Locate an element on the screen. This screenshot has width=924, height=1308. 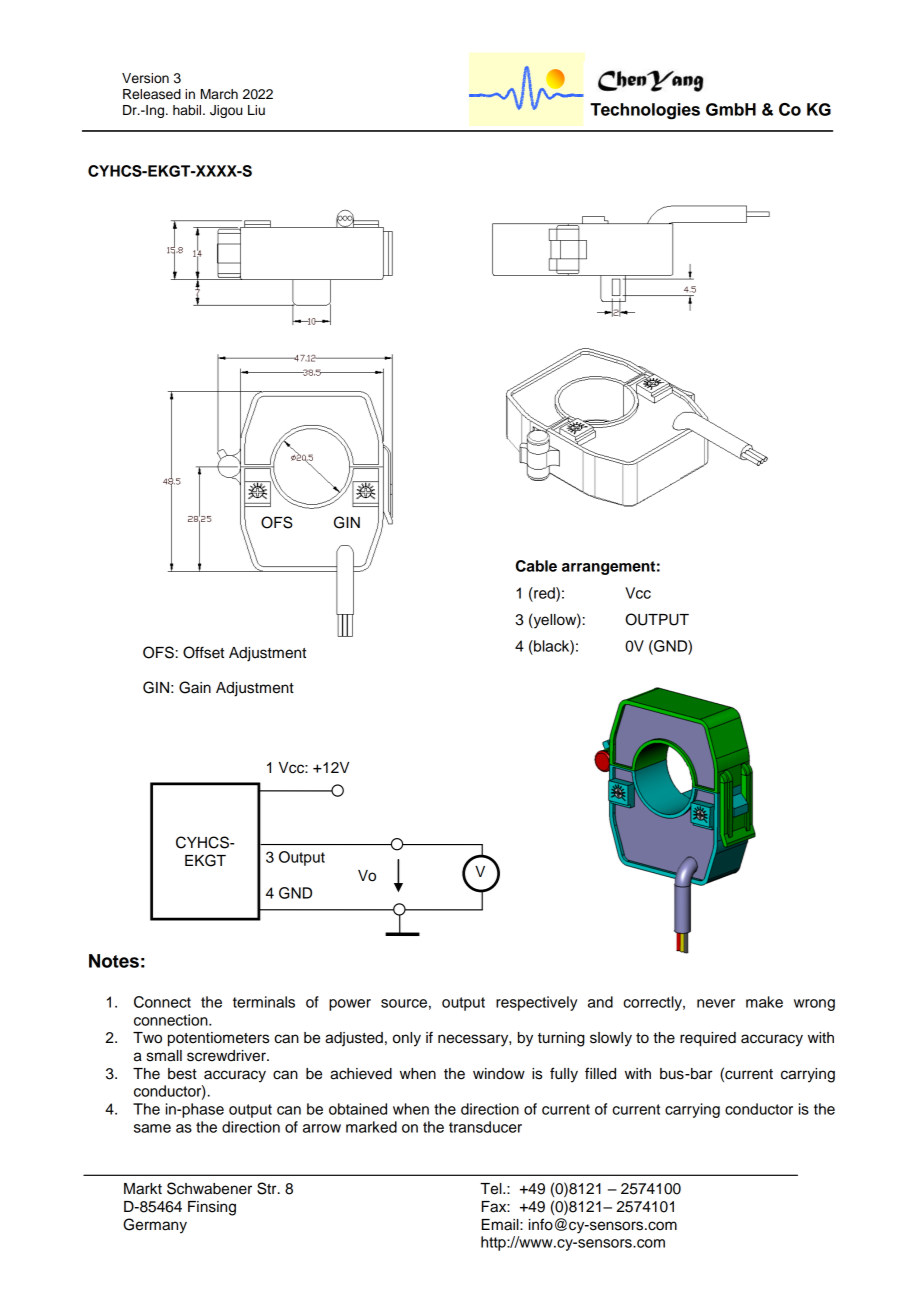
never is located at coordinates (716, 1003).
